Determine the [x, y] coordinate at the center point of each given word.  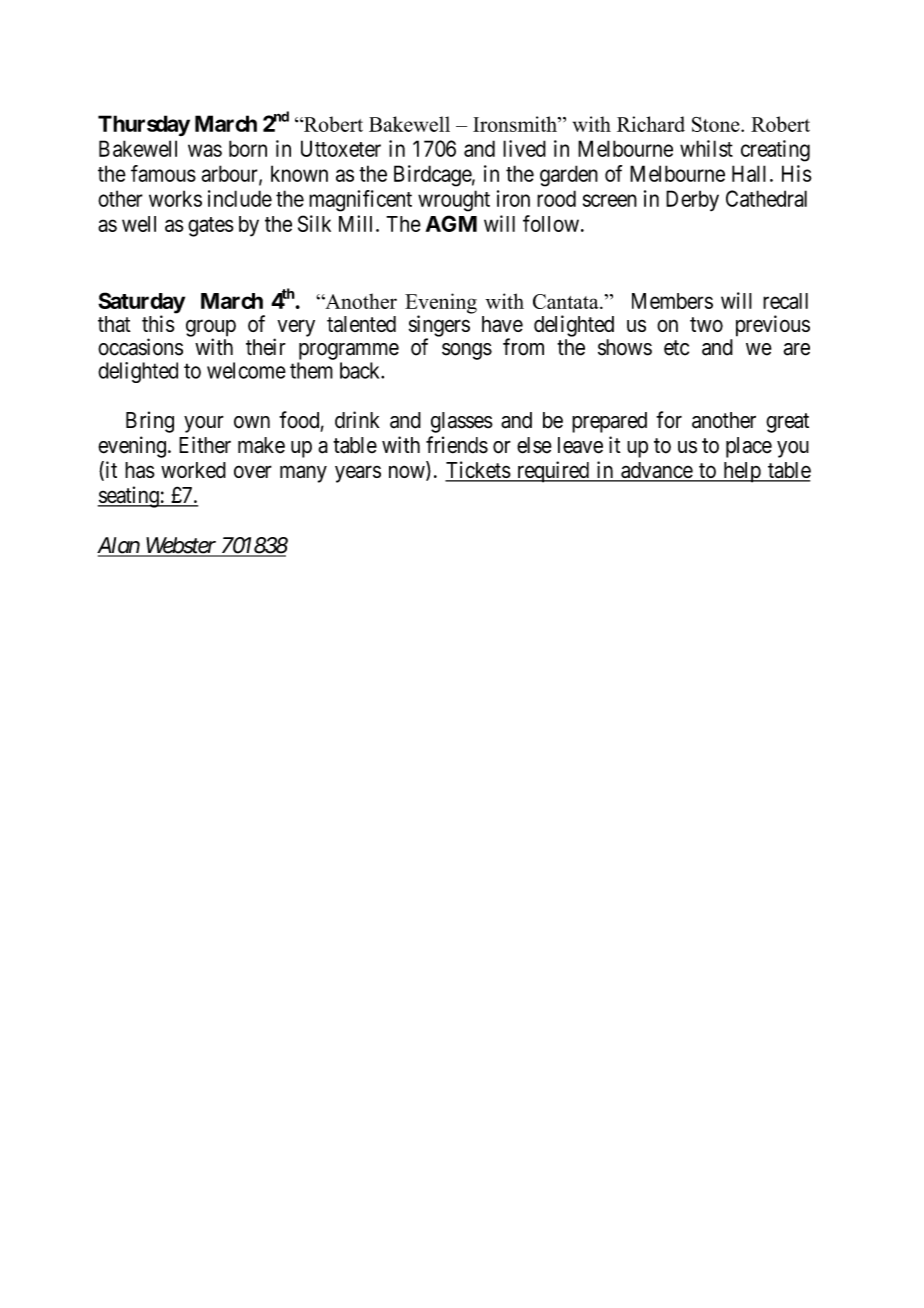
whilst [706, 148]
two [706, 324]
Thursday [144, 125]
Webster [181, 546]
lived [524, 148]
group [211, 329]
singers [439, 327]
